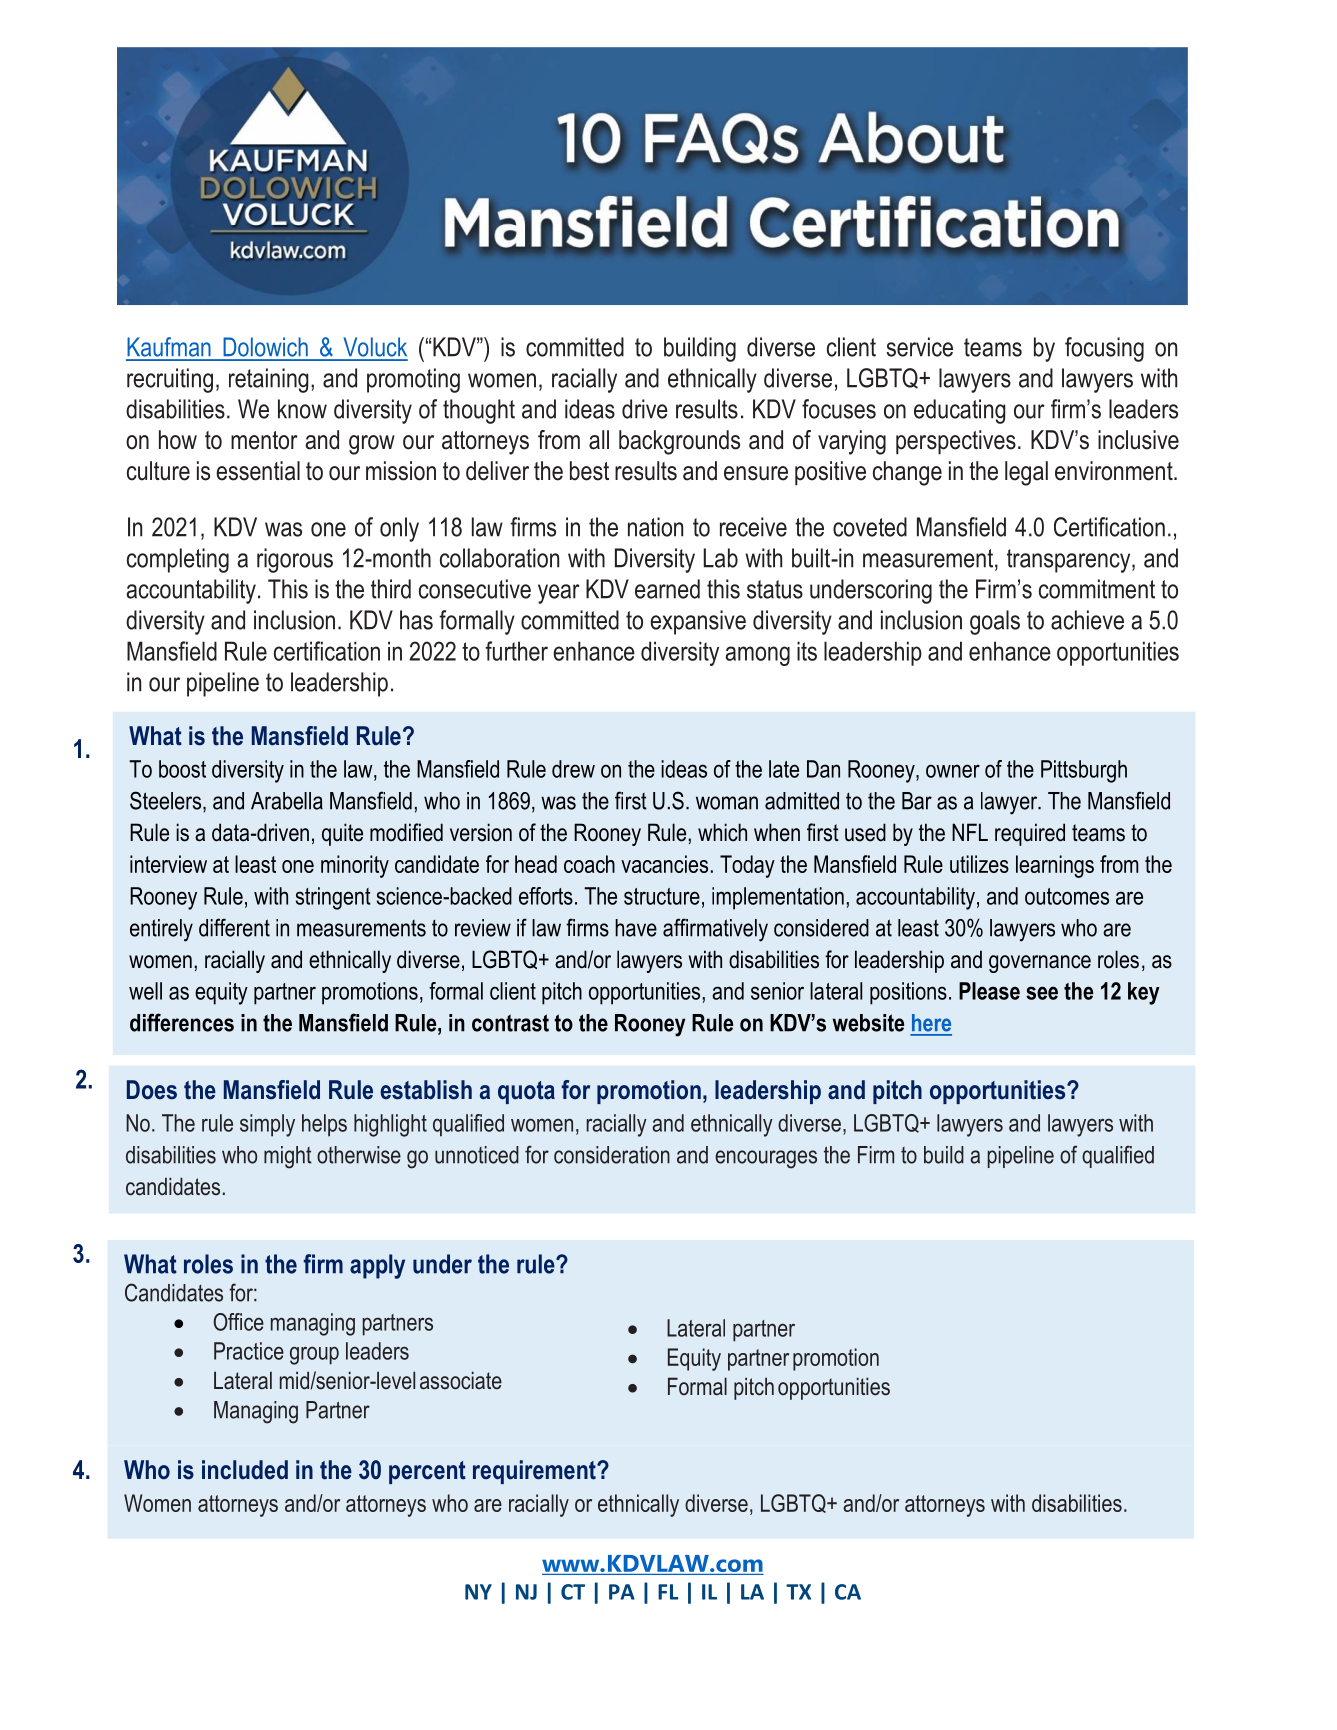 This screenshot has width=1337, height=1730. I want to click on included, so click(245, 1470).
